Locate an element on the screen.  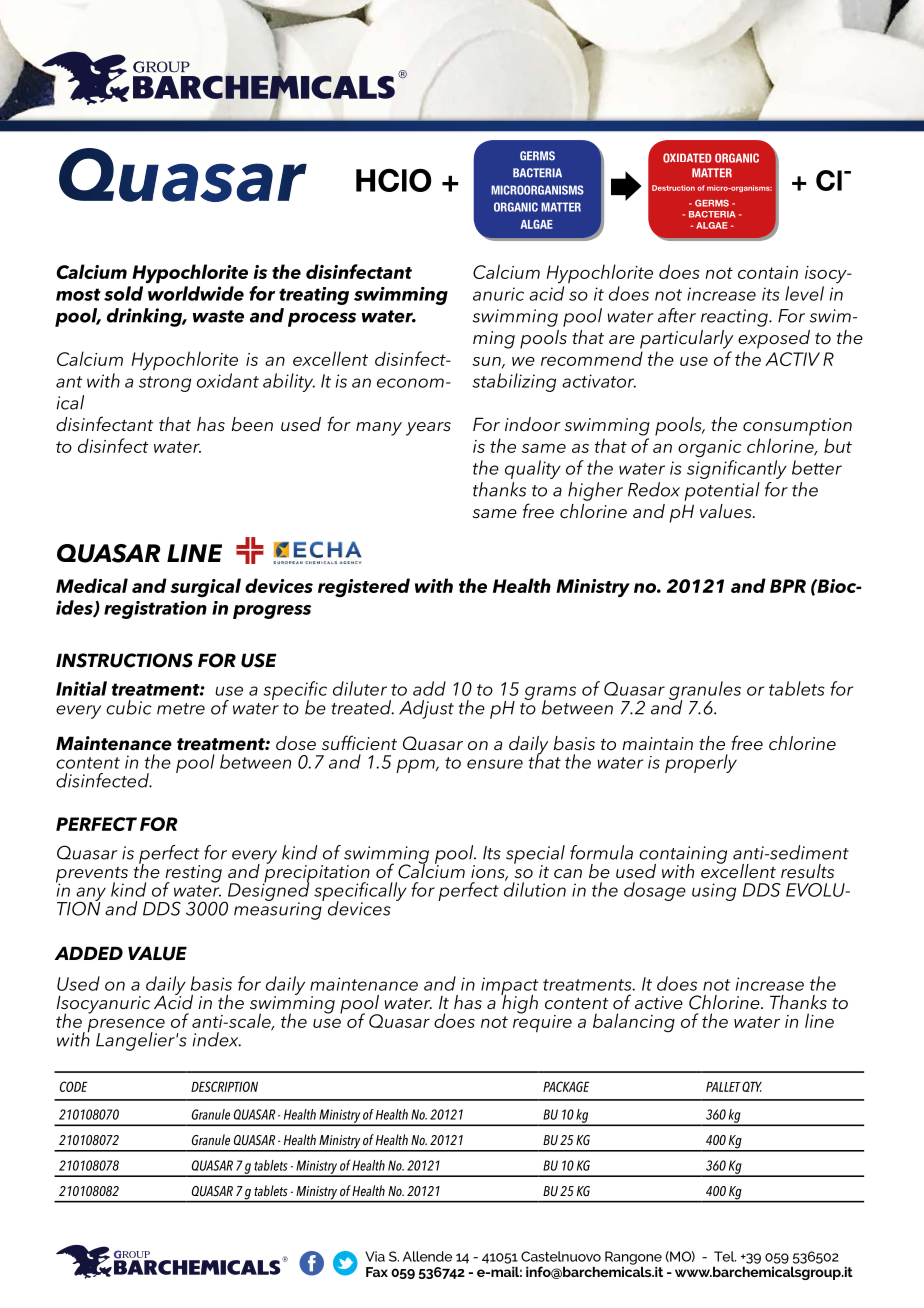
metre is located at coordinates (181, 709).
